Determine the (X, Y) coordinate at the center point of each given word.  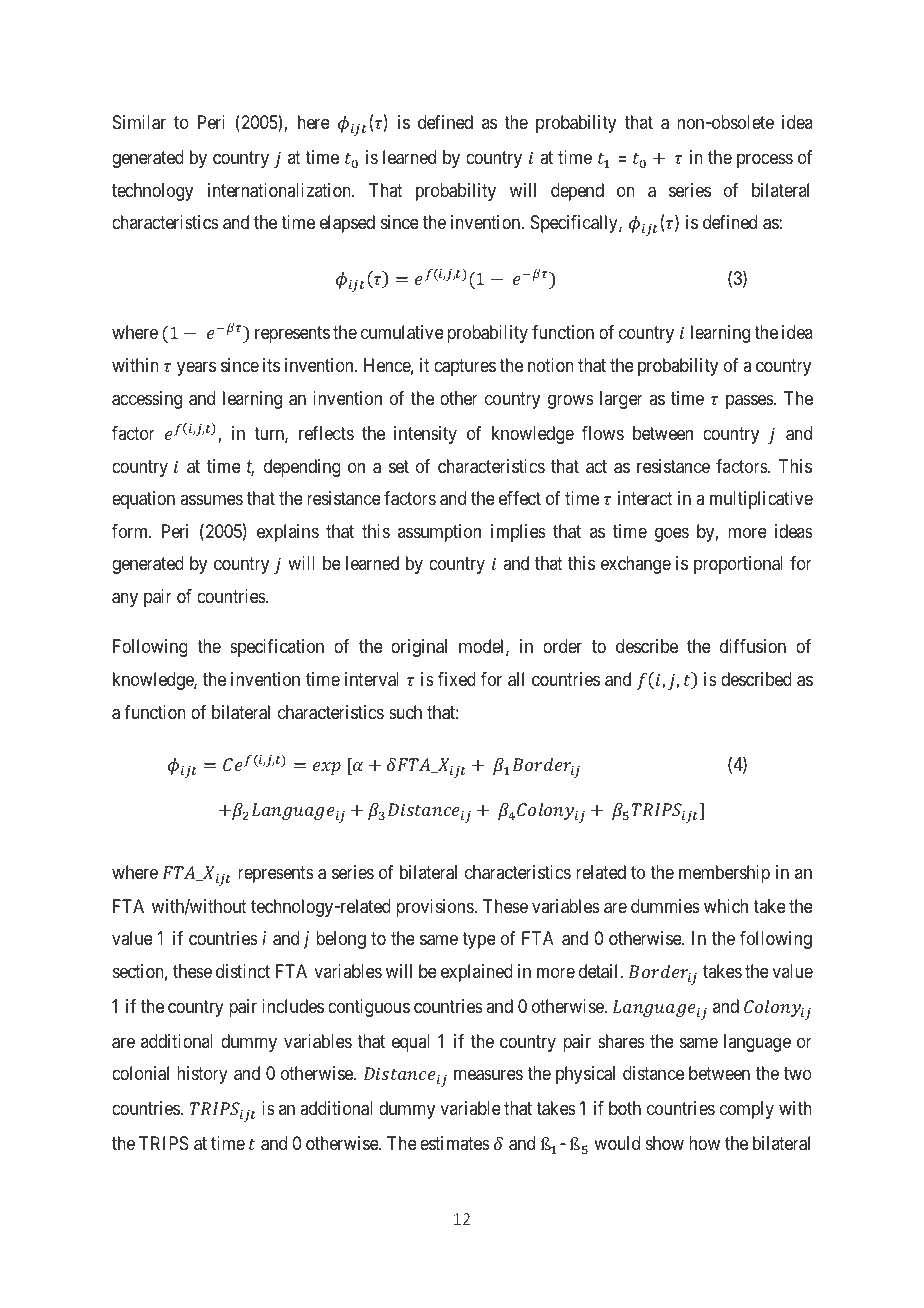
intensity (425, 435)
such (405, 712)
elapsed (347, 224)
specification (277, 648)
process (765, 161)
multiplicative (761, 500)
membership (724, 874)
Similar (139, 122)
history (202, 1075)
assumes (211, 500)
